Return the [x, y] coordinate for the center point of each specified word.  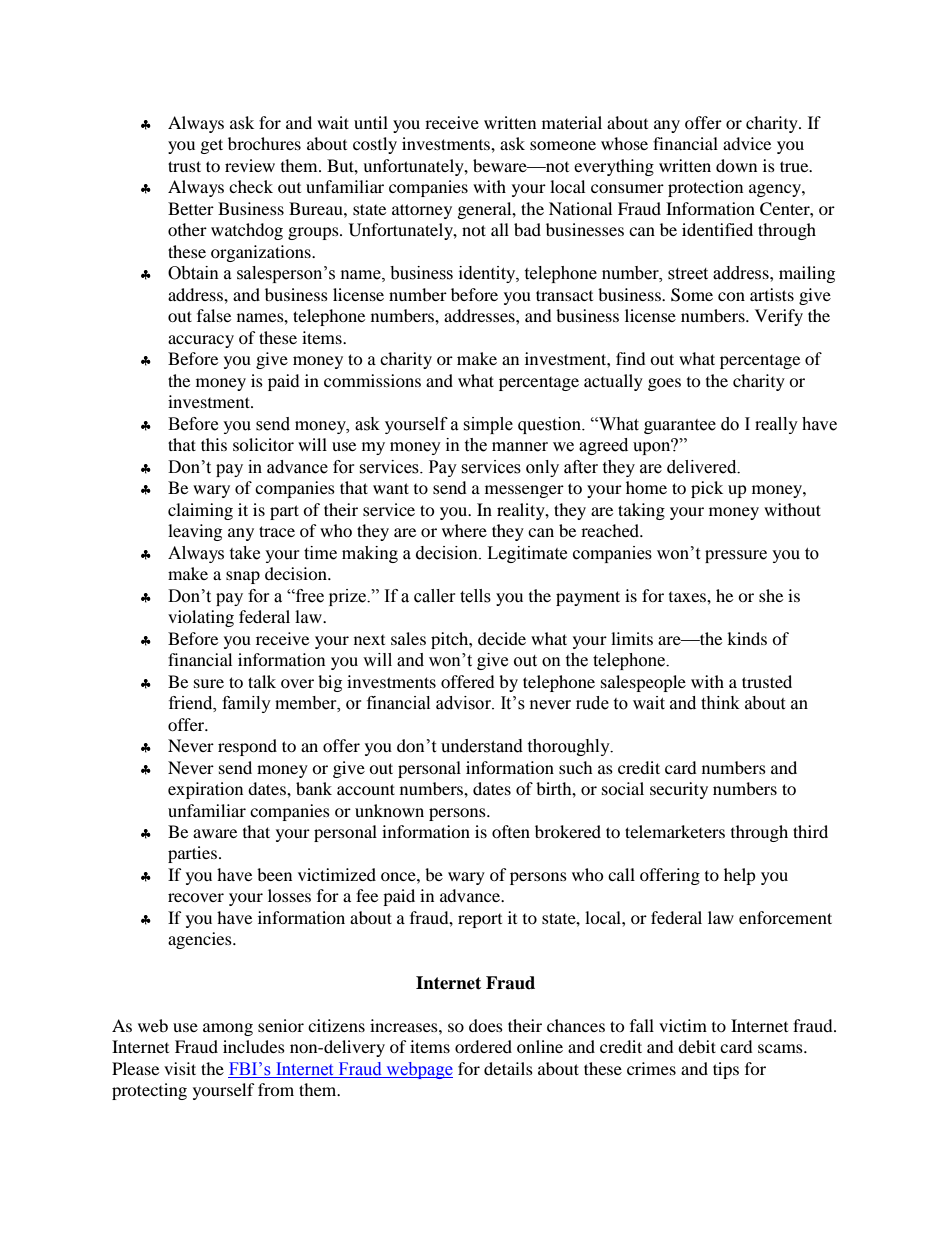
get [212, 146]
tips [726, 1070]
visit [180, 1068]
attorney [422, 211]
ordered [483, 1046]
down [736, 165]
